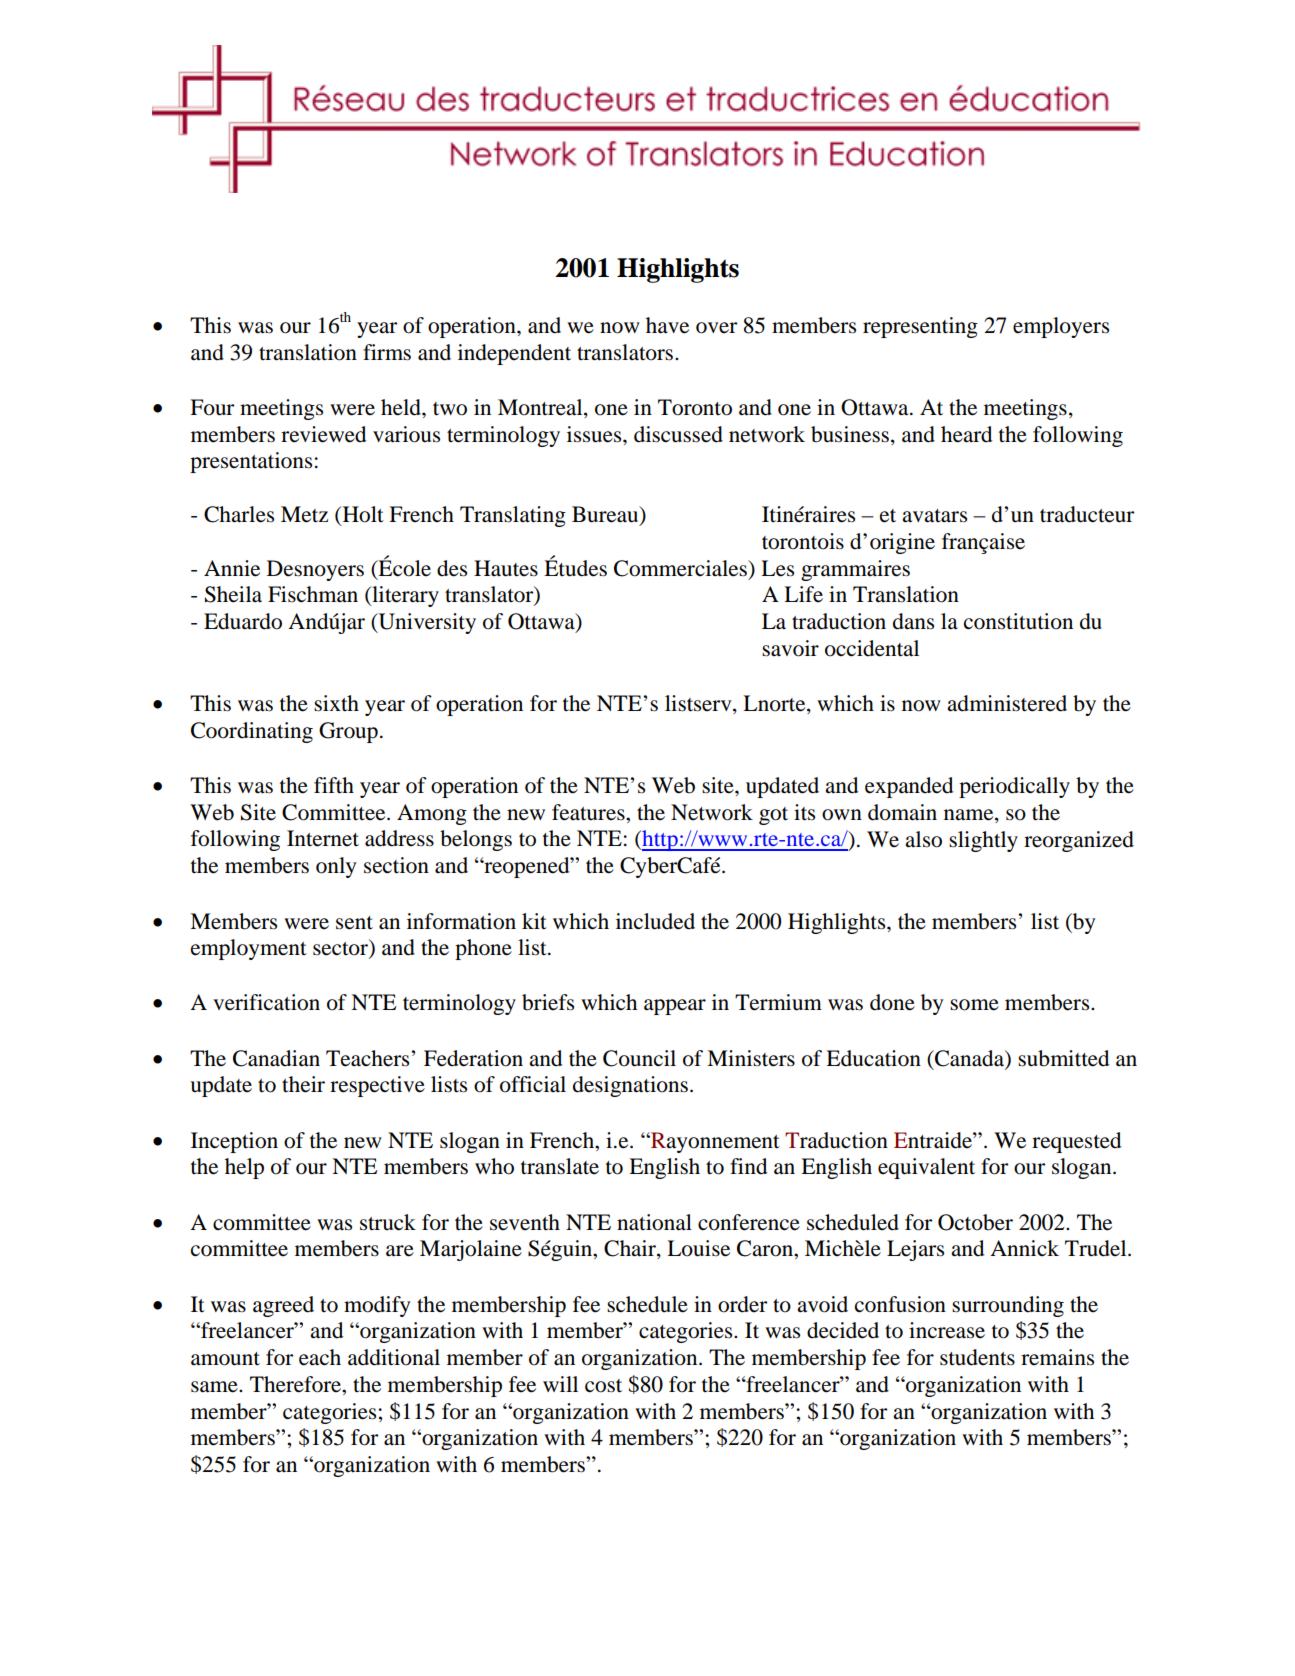  What do you see at coordinates (394, 1357) in the screenshot?
I see `additional` at bounding box center [394, 1357].
